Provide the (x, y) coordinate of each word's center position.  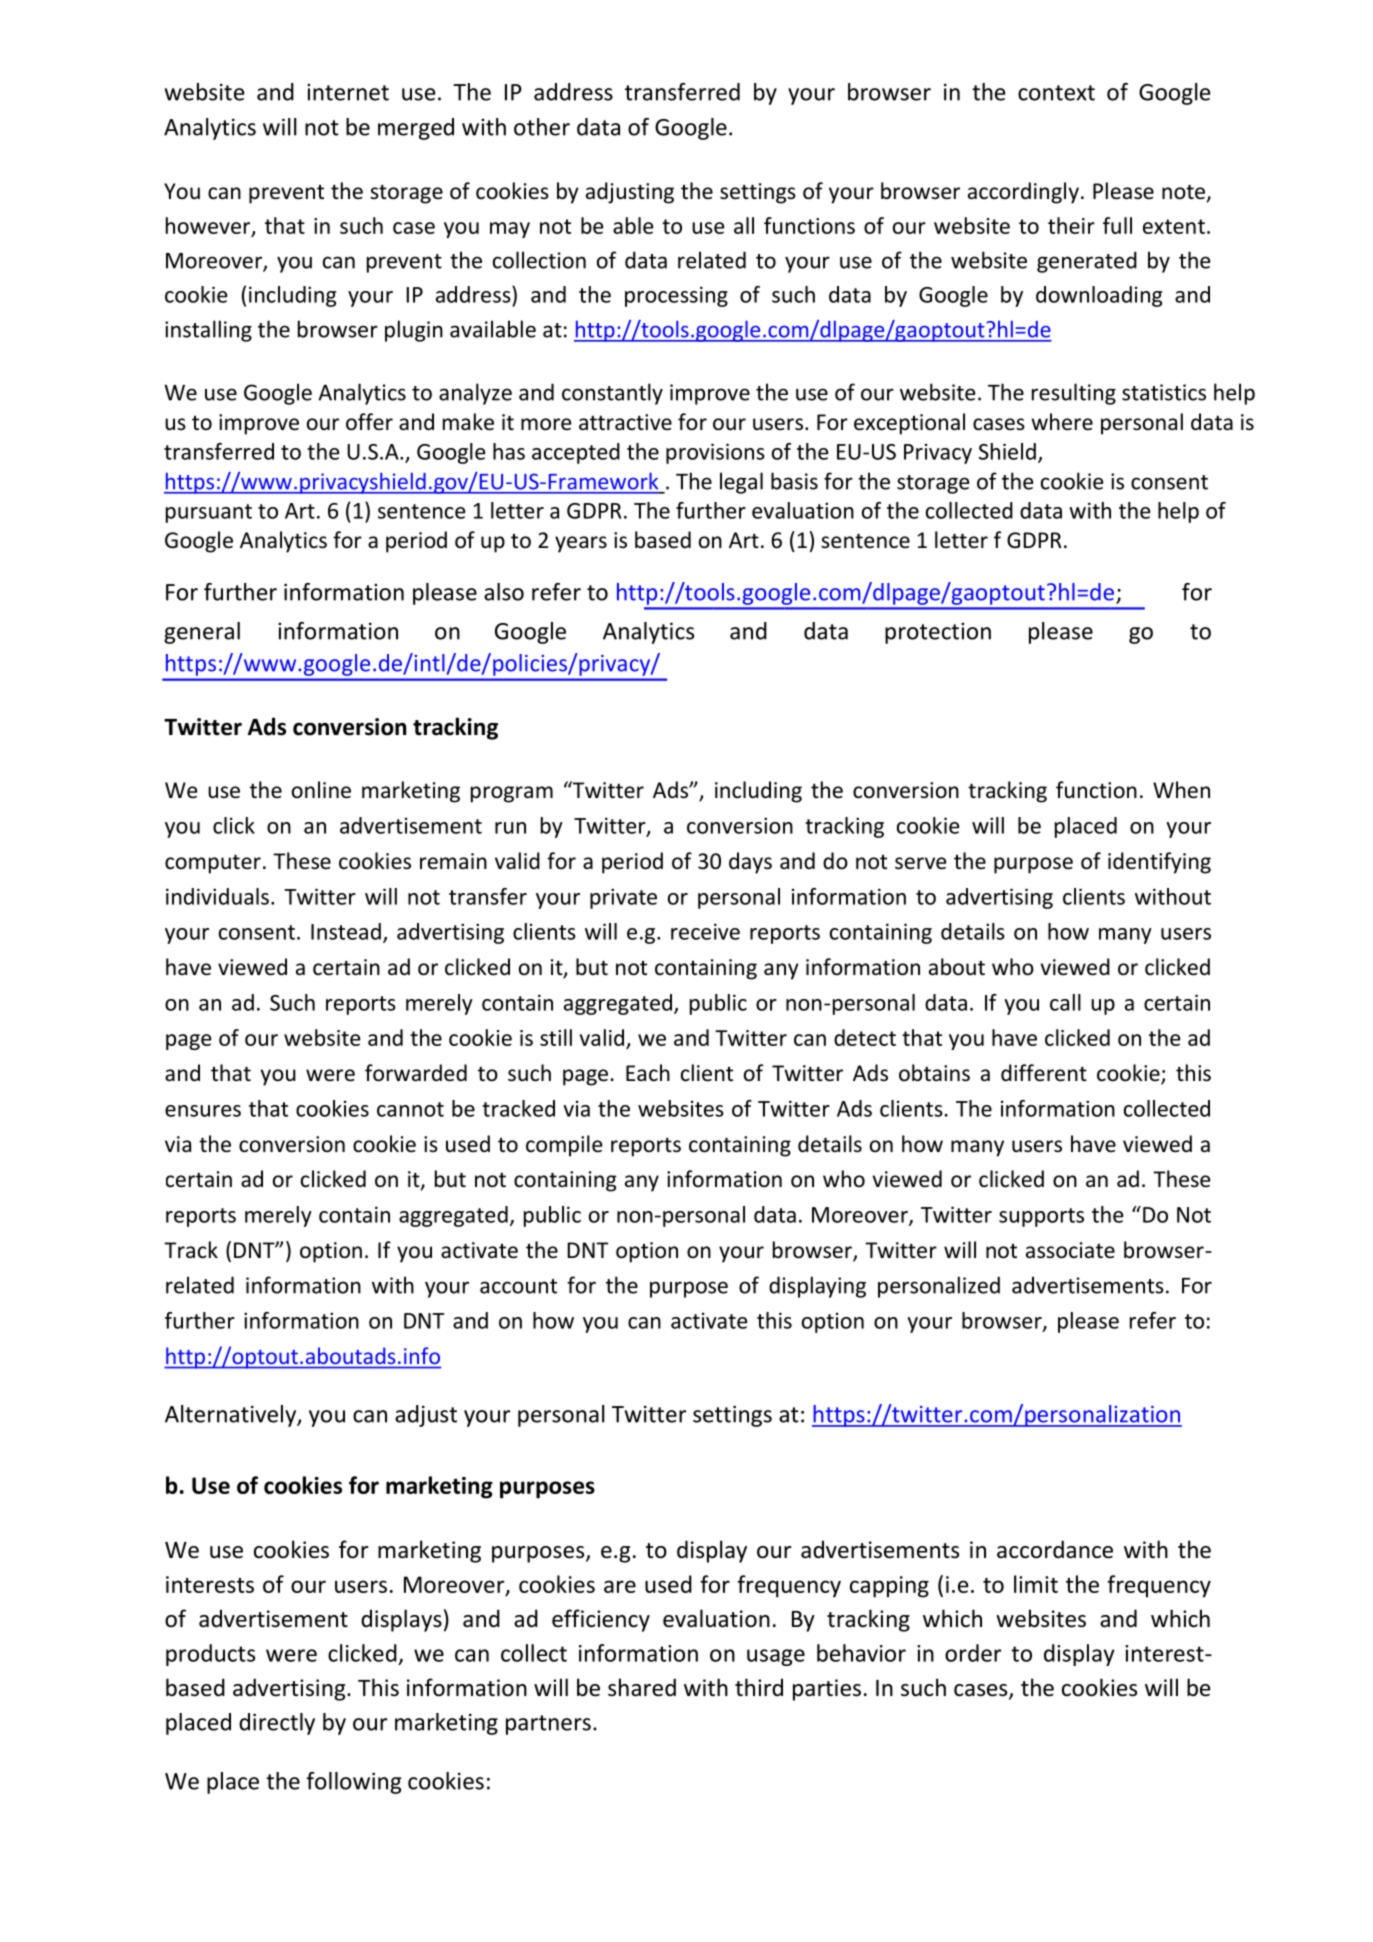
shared (642, 1687)
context (1056, 93)
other (542, 127)
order (973, 1653)
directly (277, 1724)
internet (348, 92)
